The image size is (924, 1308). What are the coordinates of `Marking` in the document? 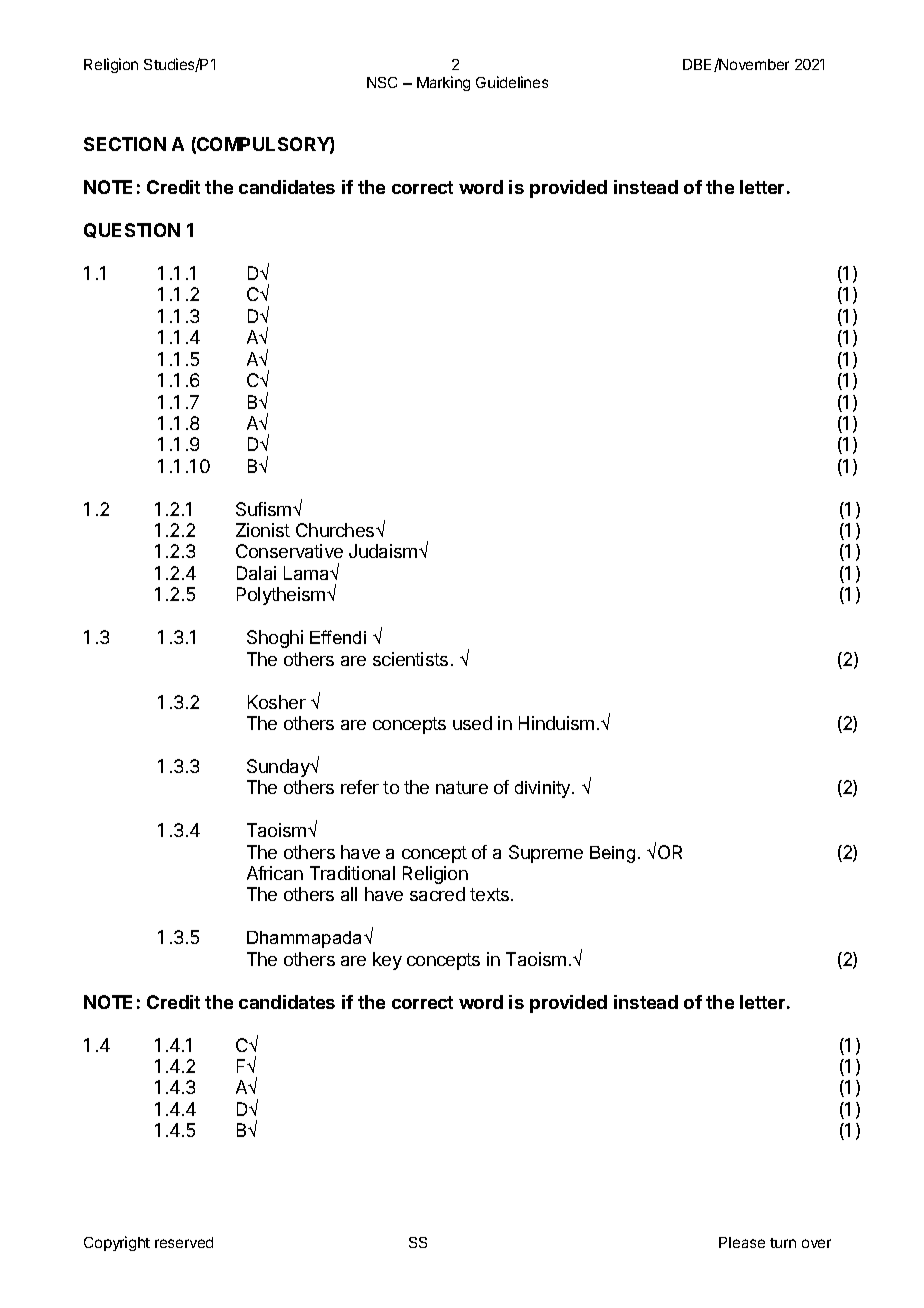 It's located at (443, 83).
